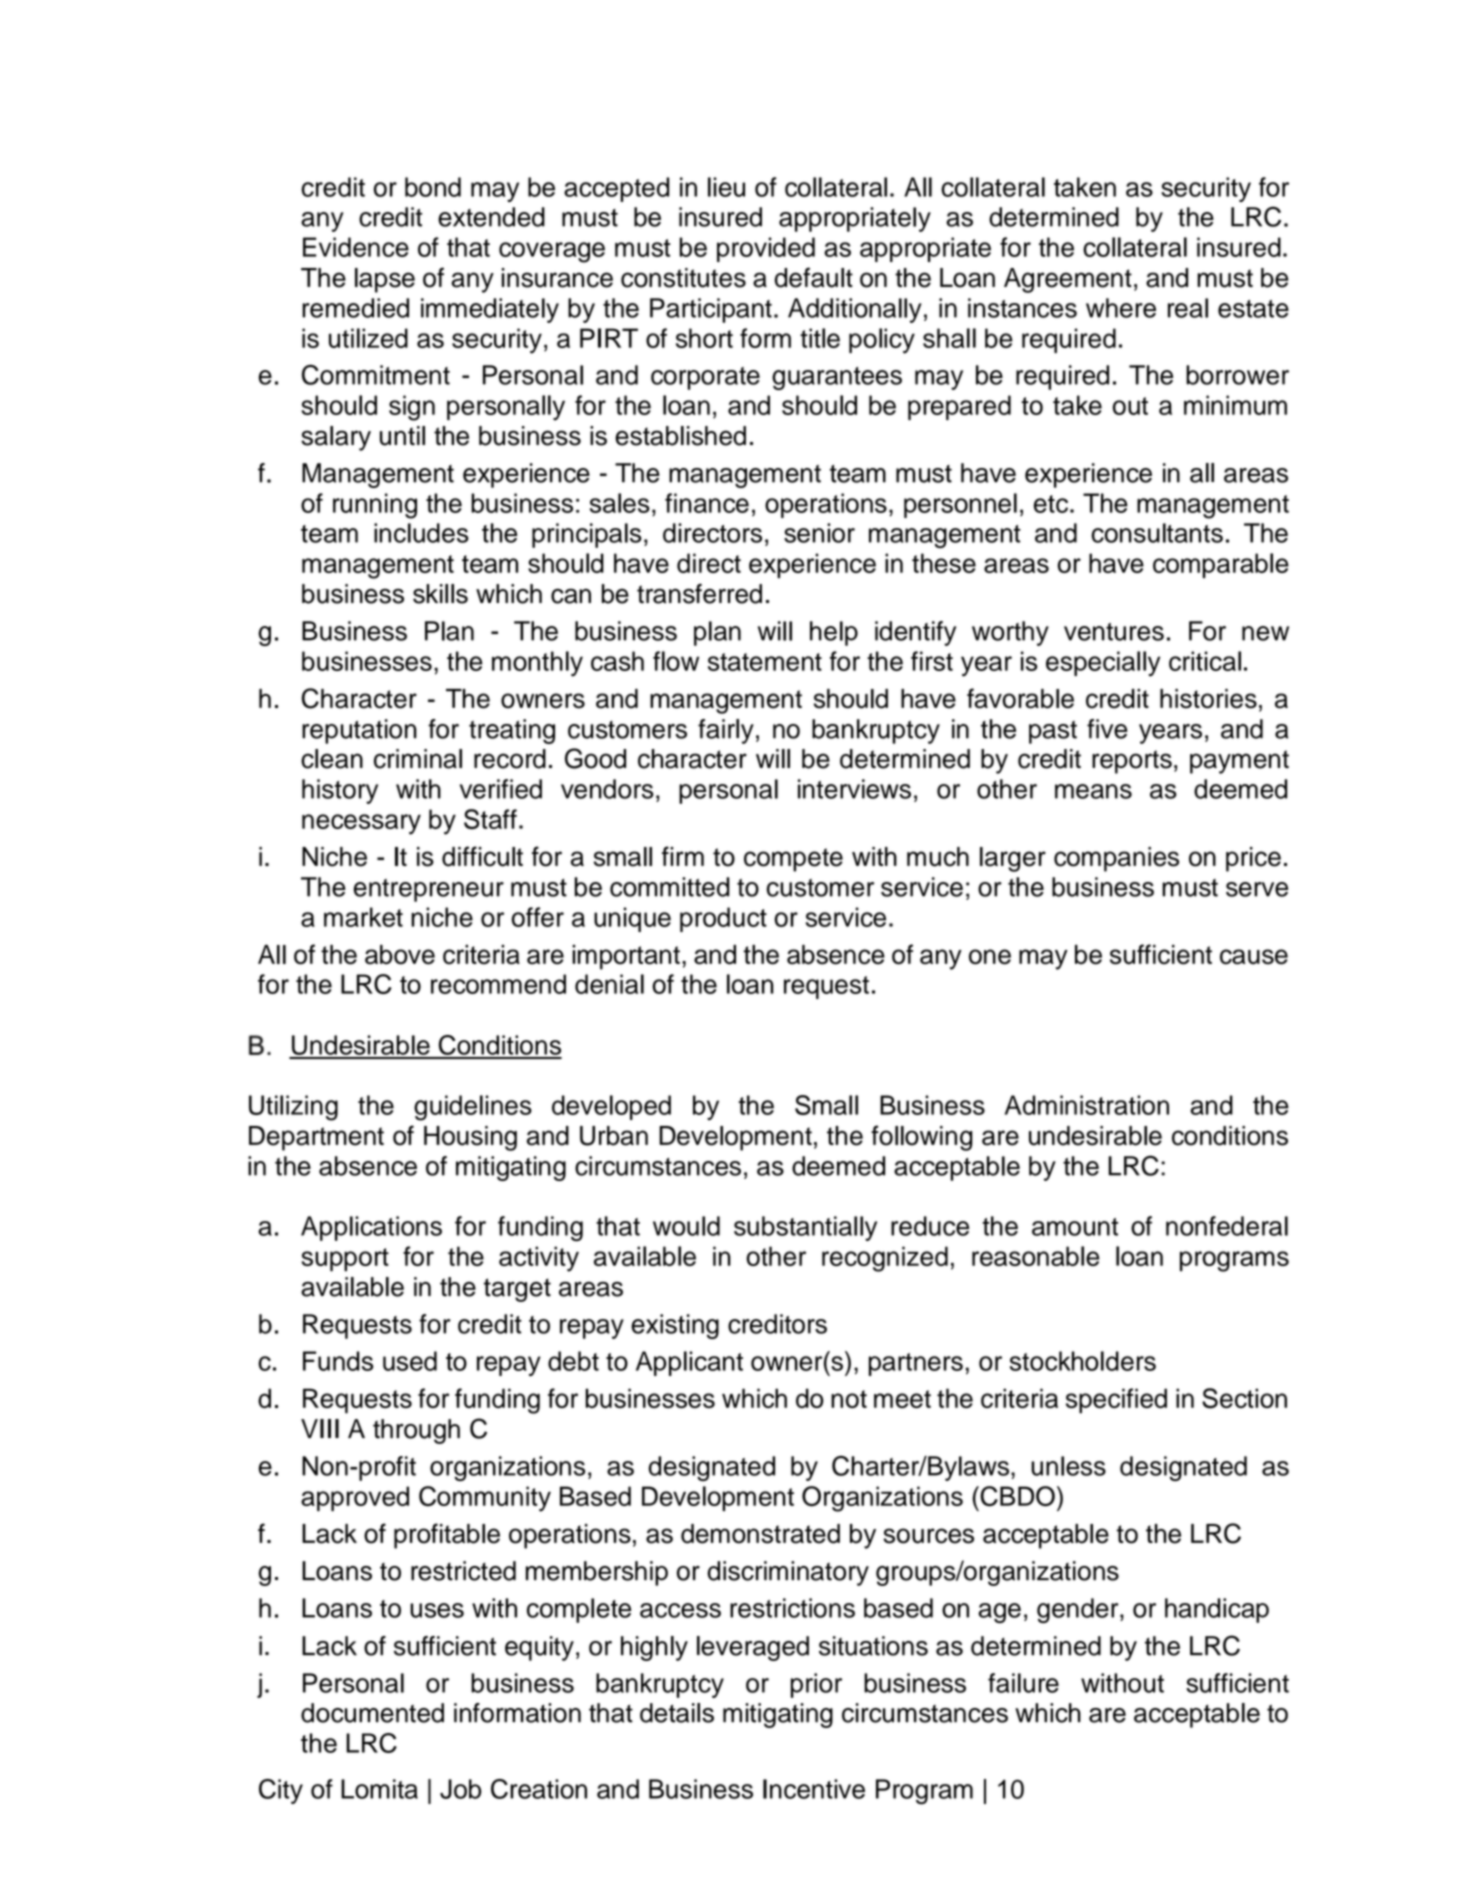 The image size is (1461, 1890). What do you see at coordinates (418, 759) in the screenshot?
I see `criminal` at bounding box center [418, 759].
